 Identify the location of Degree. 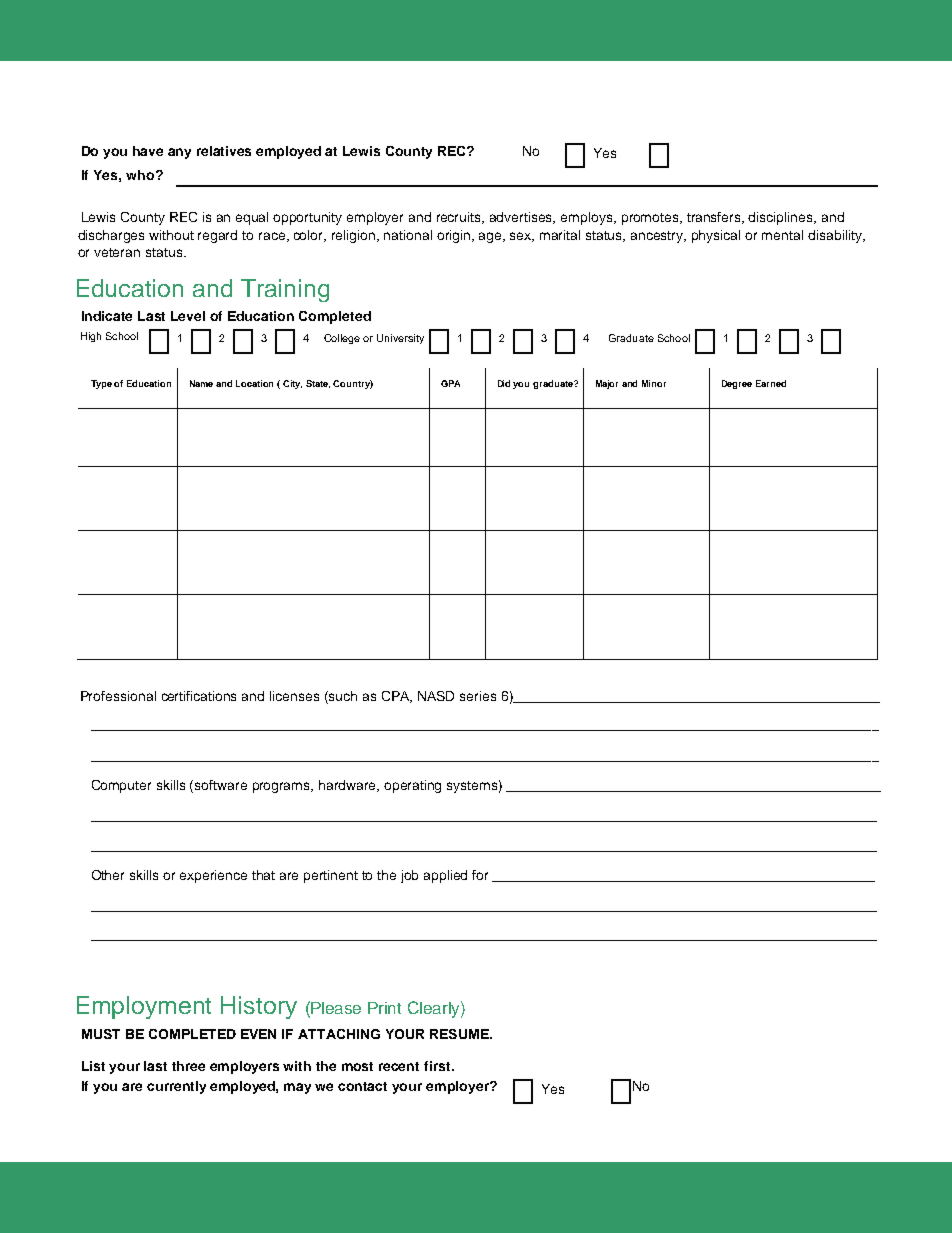
(737, 384).
